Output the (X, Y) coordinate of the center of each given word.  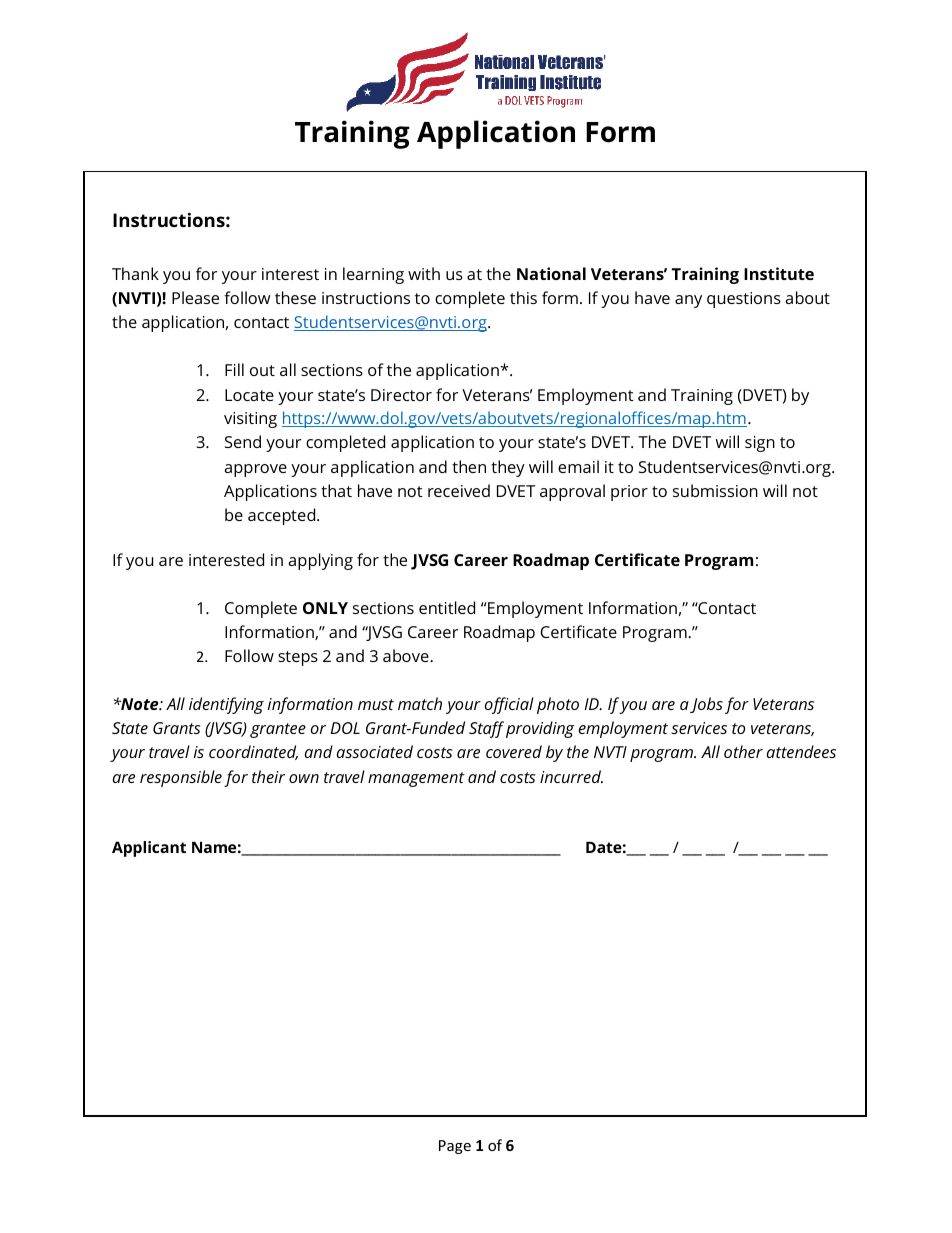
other (743, 751)
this (523, 297)
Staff (486, 729)
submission (715, 490)
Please (195, 297)
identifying (226, 705)
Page (455, 1147)
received (459, 490)
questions (744, 300)
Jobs (706, 705)
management (416, 779)
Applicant (149, 849)
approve (255, 470)
